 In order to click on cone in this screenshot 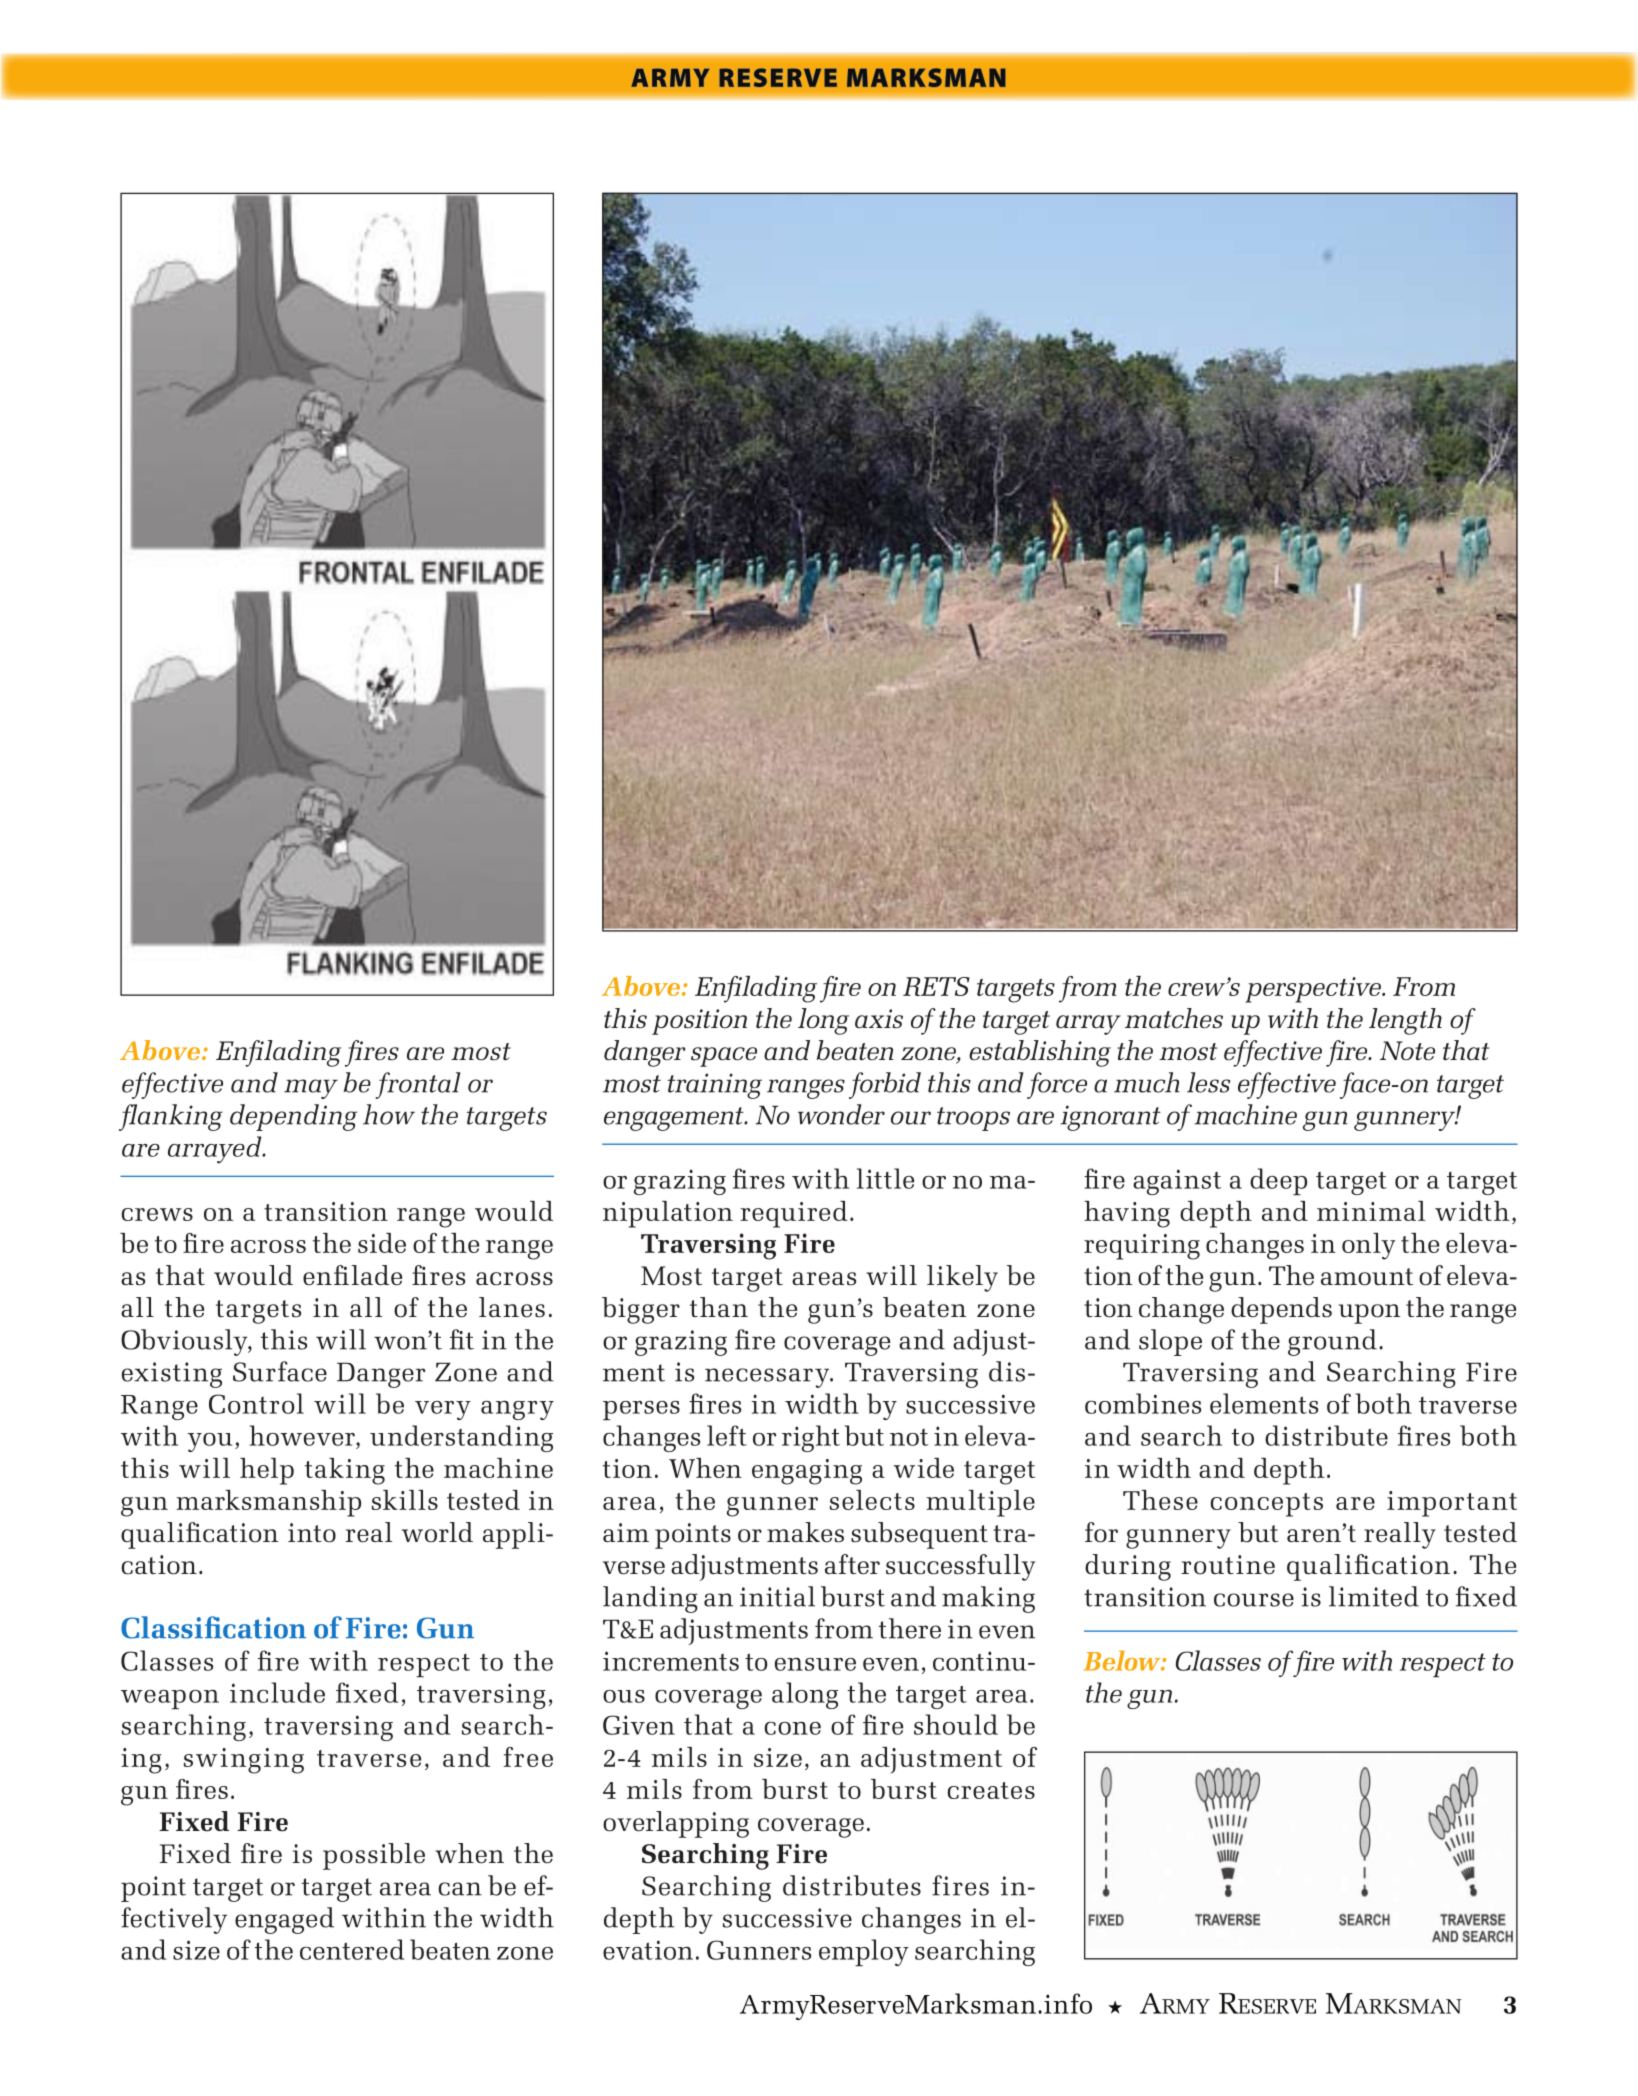, I will do `click(792, 1728)`.
